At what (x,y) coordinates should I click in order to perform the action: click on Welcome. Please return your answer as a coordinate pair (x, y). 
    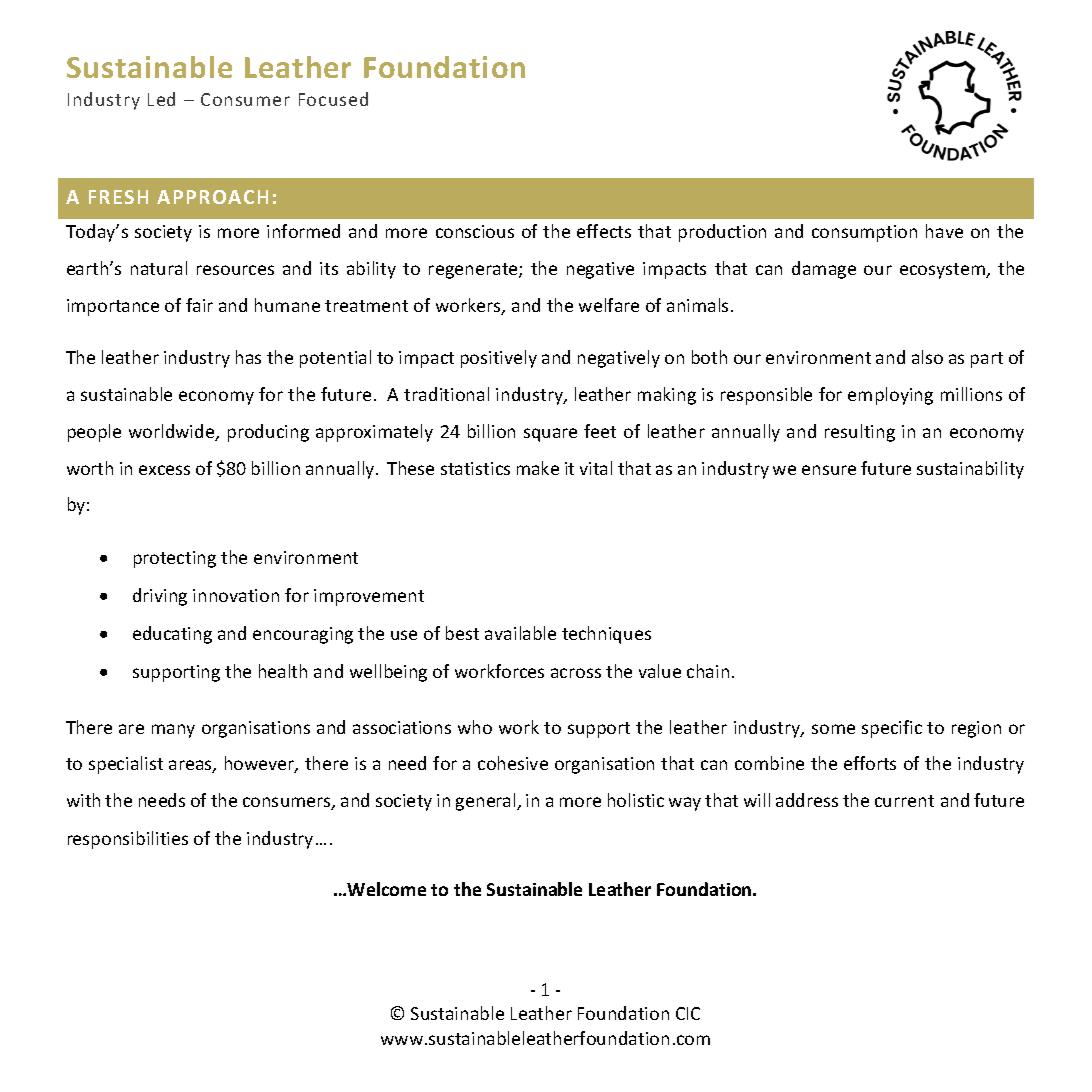
    Looking at the image, I should click on (386, 889).
